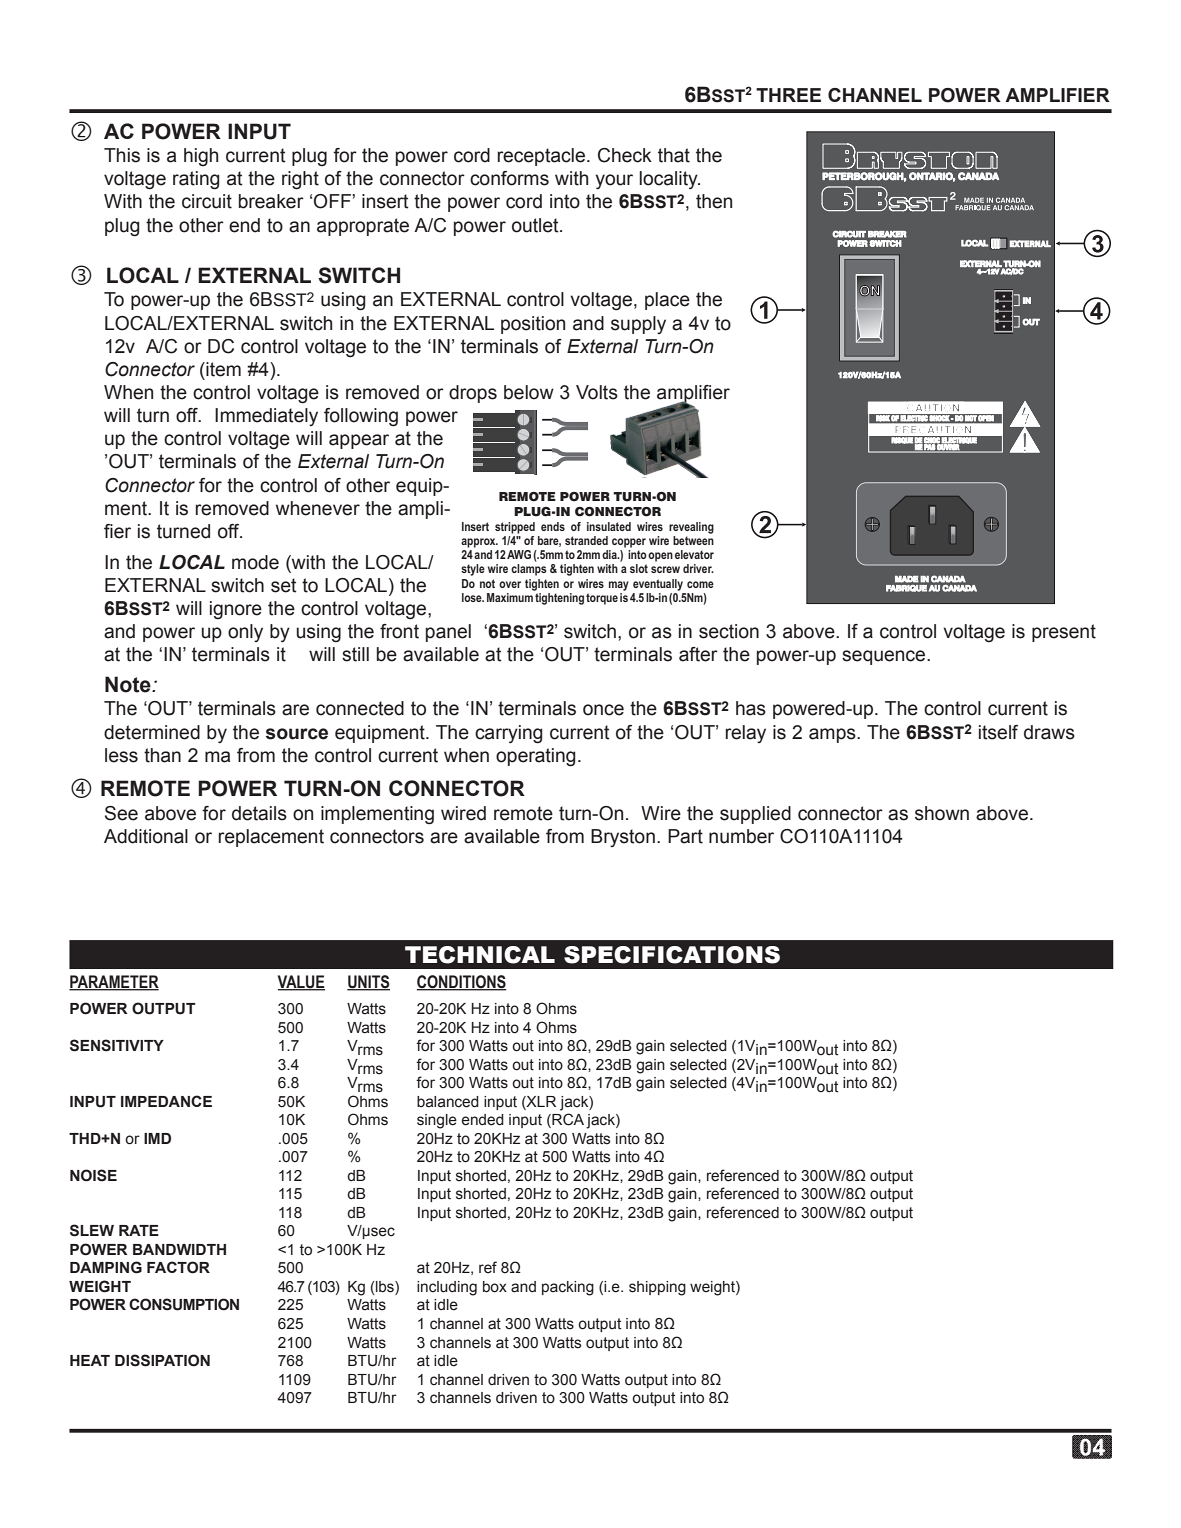 The width and height of the screenshot is (1181, 1528). What do you see at coordinates (266, 417) in the screenshot?
I see `Immediately` at bounding box center [266, 417].
